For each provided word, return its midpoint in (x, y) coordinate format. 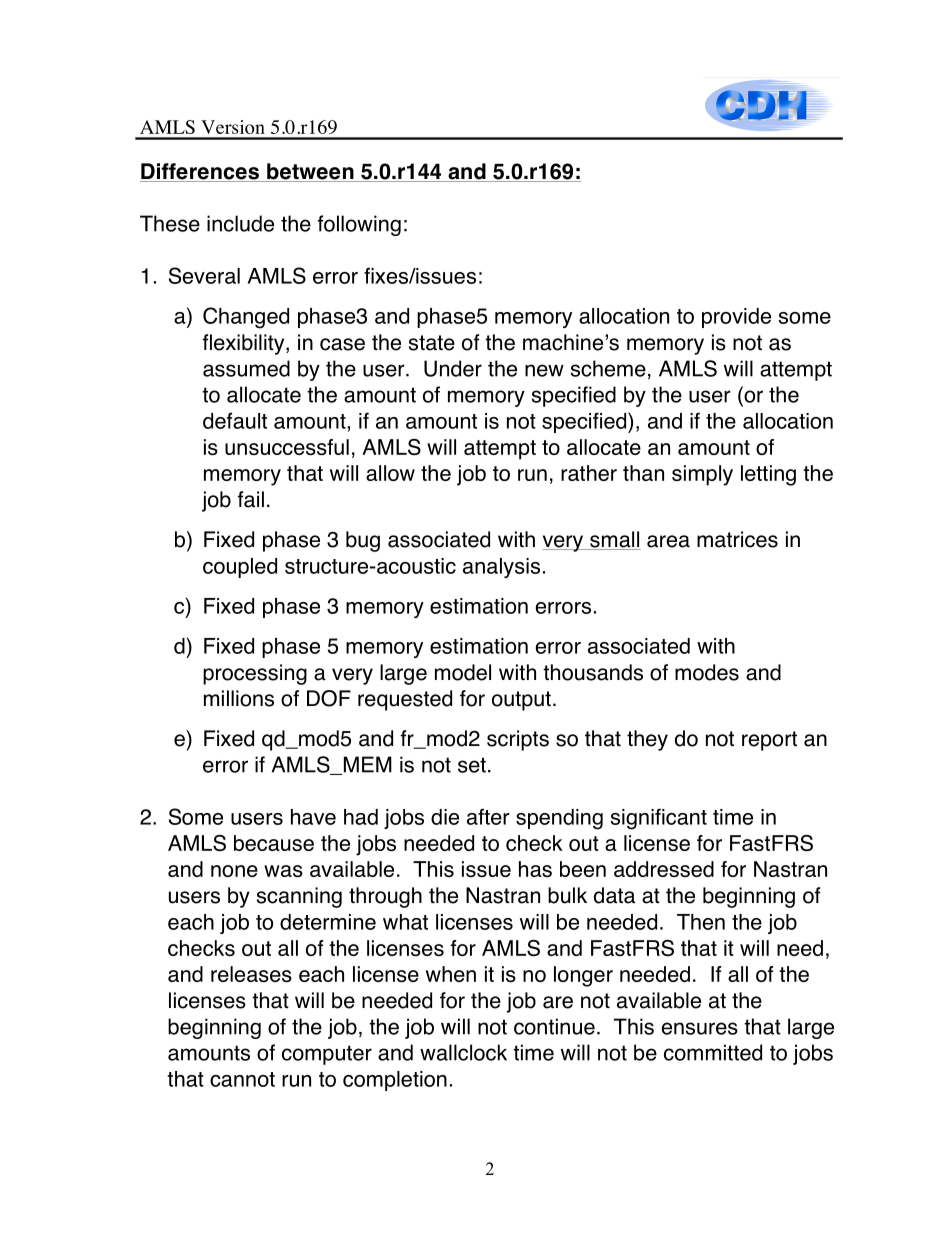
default (235, 420)
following (359, 225)
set (472, 765)
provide (736, 318)
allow (390, 473)
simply (702, 475)
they (647, 740)
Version (233, 127)
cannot (242, 1079)
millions (239, 698)
